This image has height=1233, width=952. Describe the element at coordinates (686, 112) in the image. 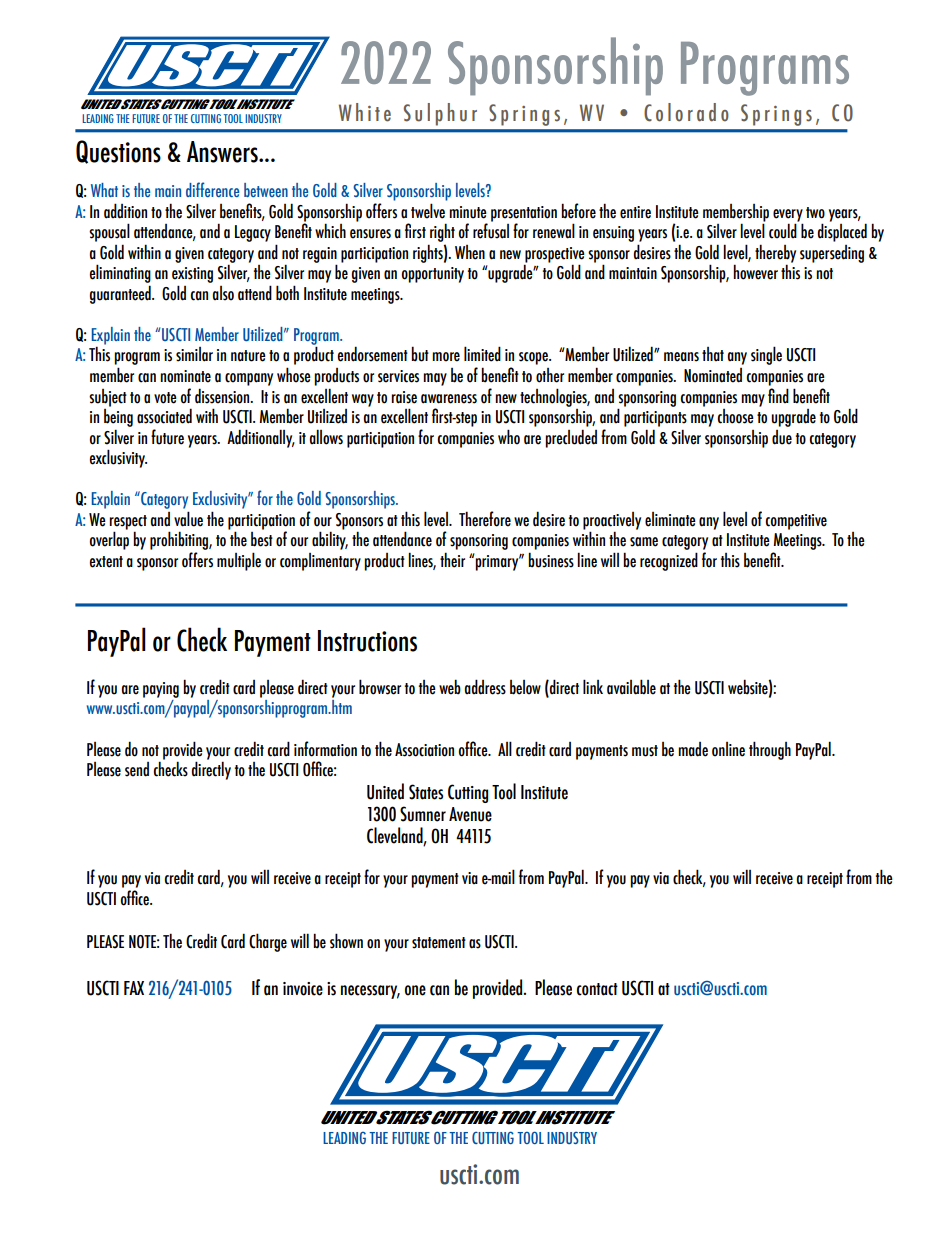

I see `Colorado` at that location.
